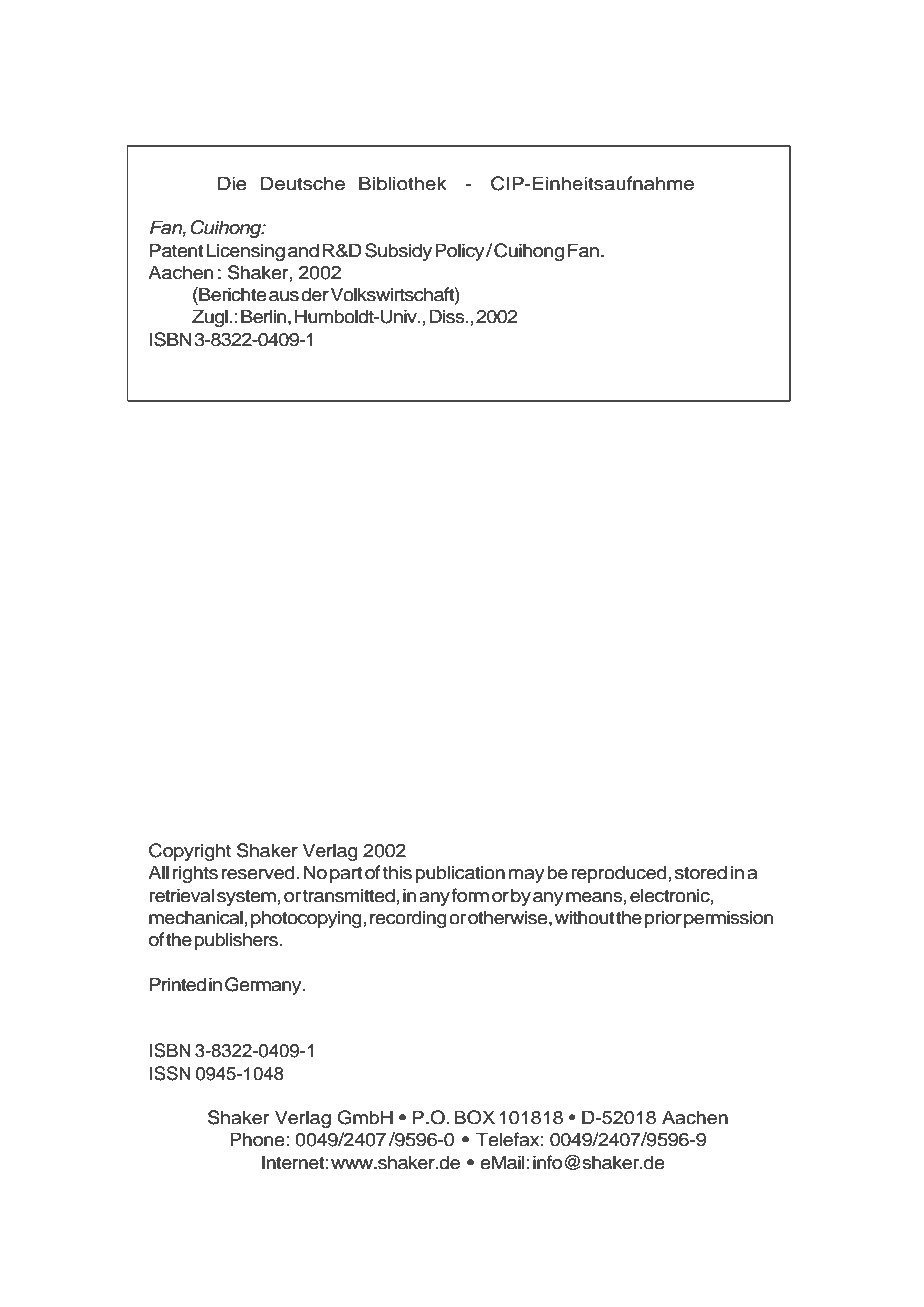 This document has height=1307, width=924. What do you see at coordinates (460, 874) in the document?
I see `publication` at bounding box center [460, 874].
